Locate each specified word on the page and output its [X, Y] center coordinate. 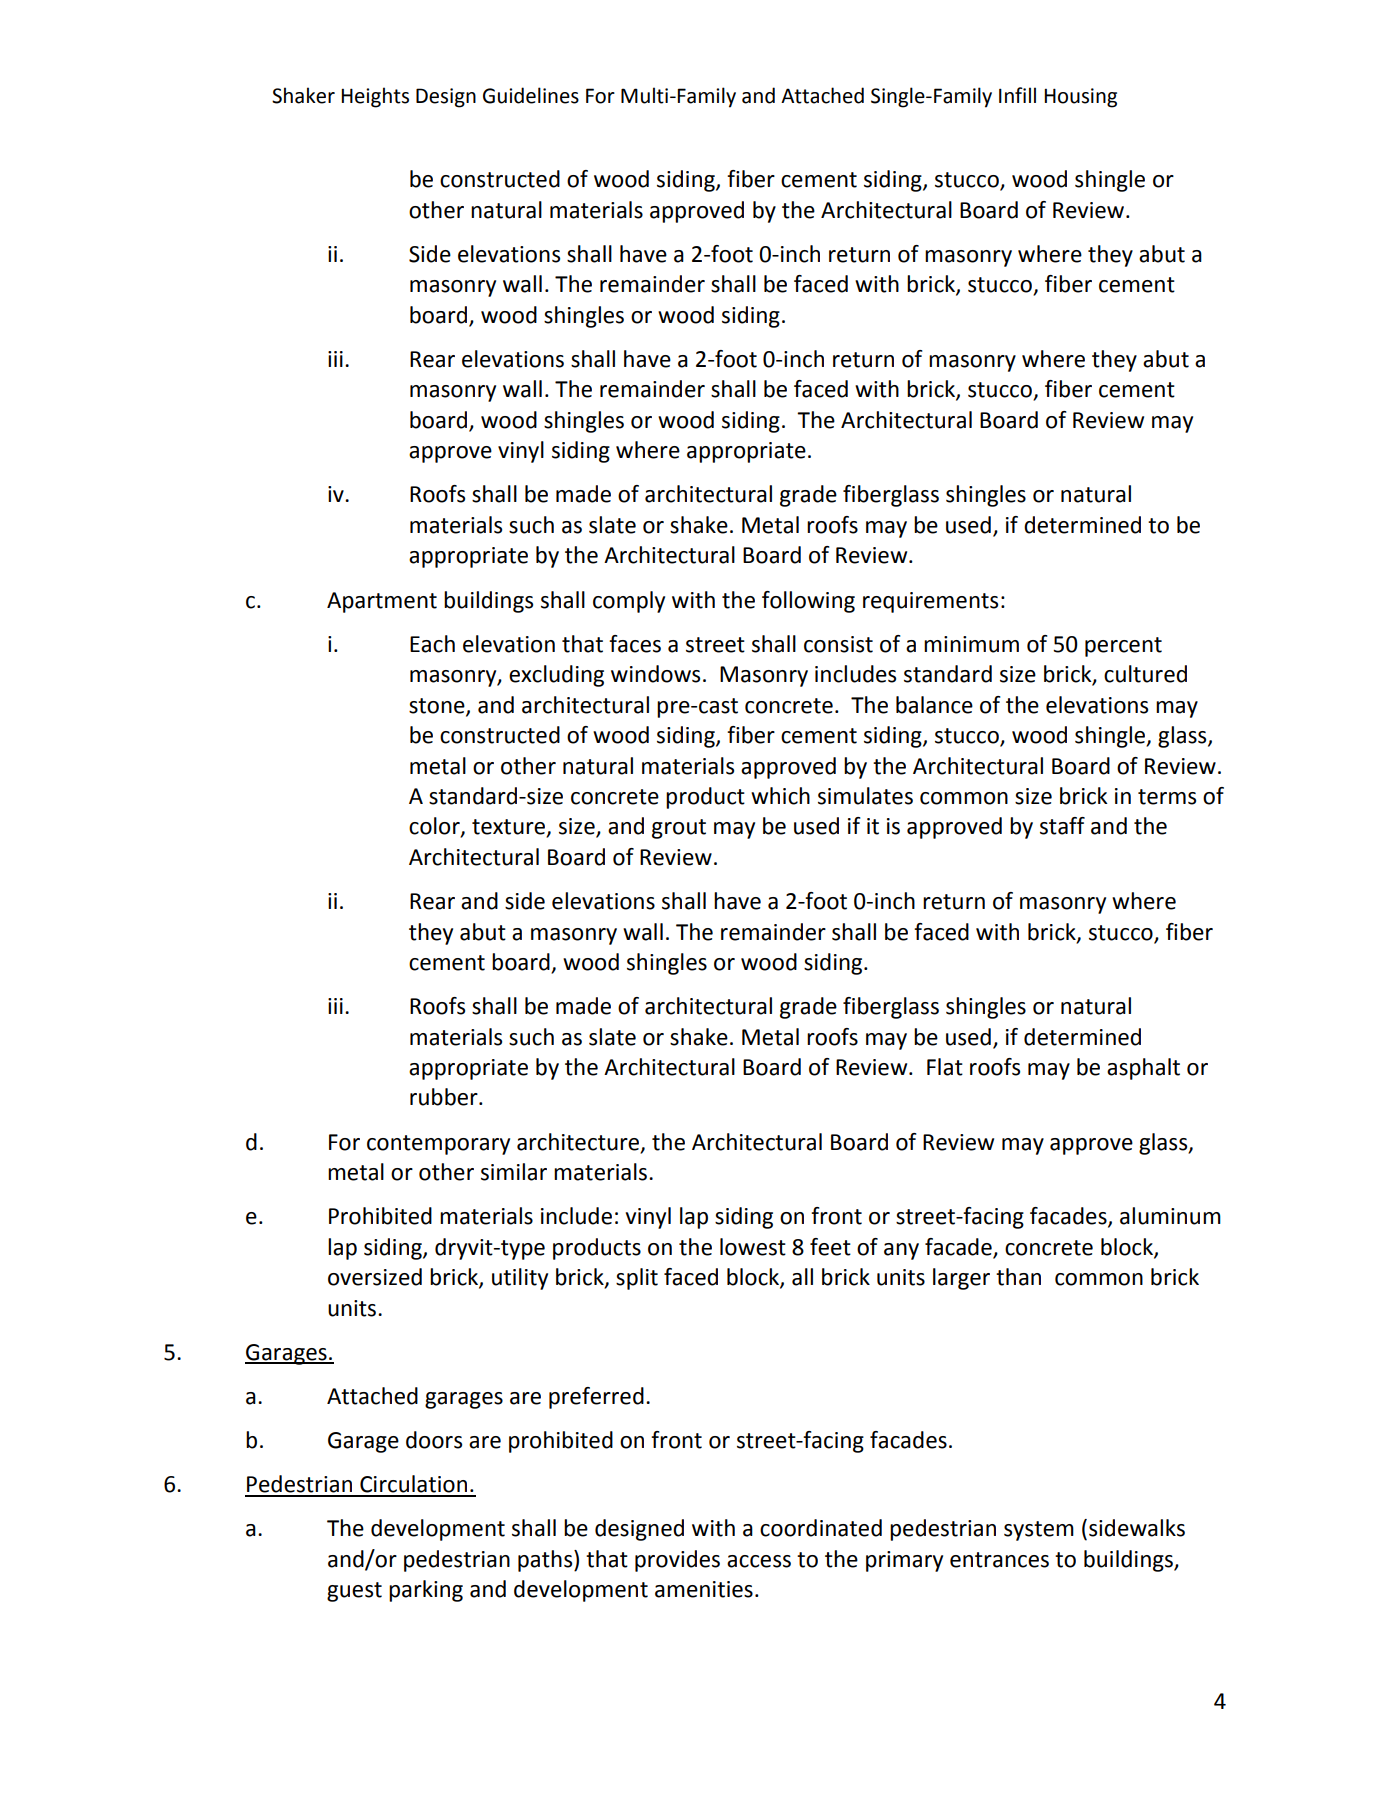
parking [426, 1591]
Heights [375, 97]
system [1039, 1531]
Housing [1080, 98]
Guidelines [531, 95]
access [759, 1561]
